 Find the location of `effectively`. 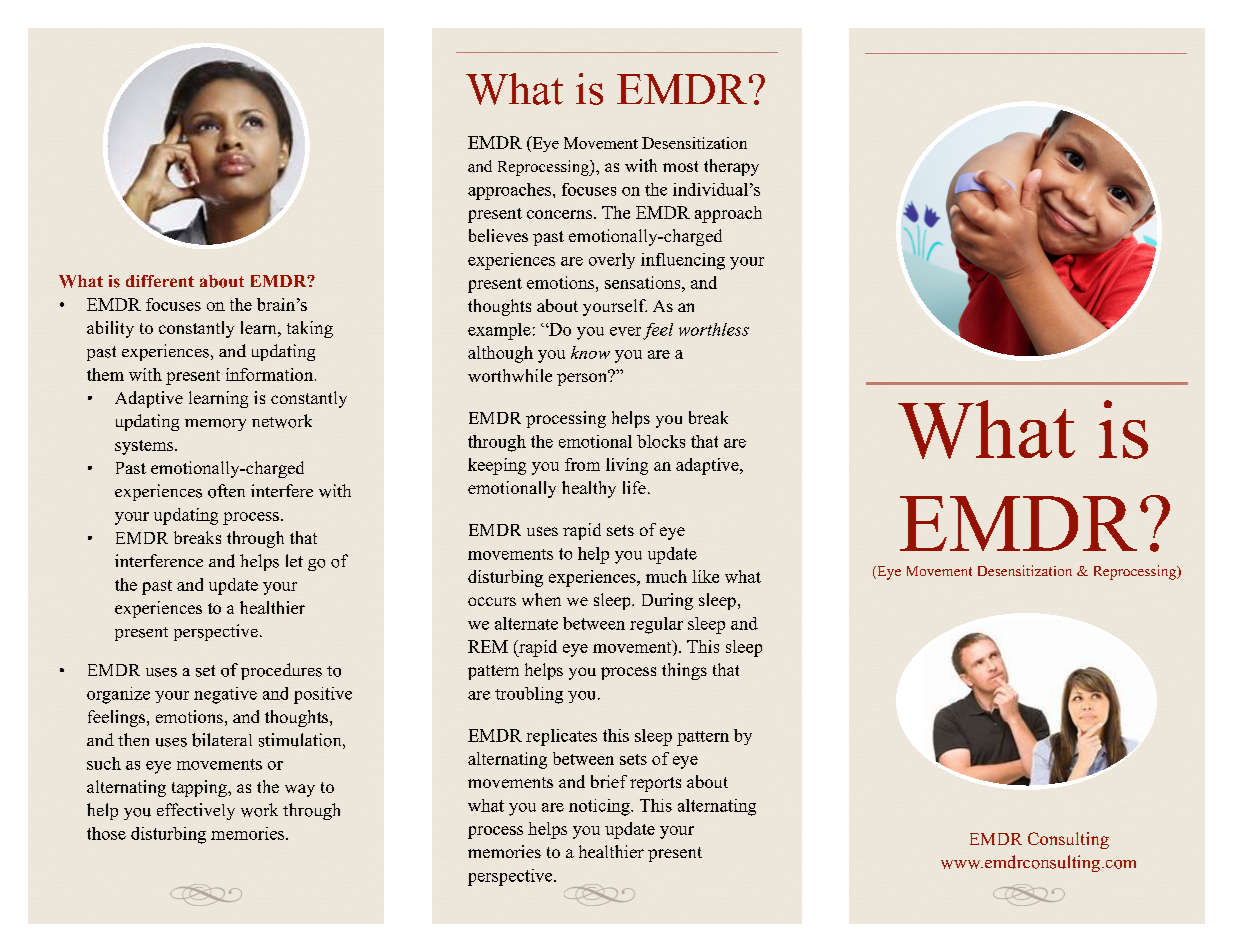

effectively is located at coordinates (196, 811).
